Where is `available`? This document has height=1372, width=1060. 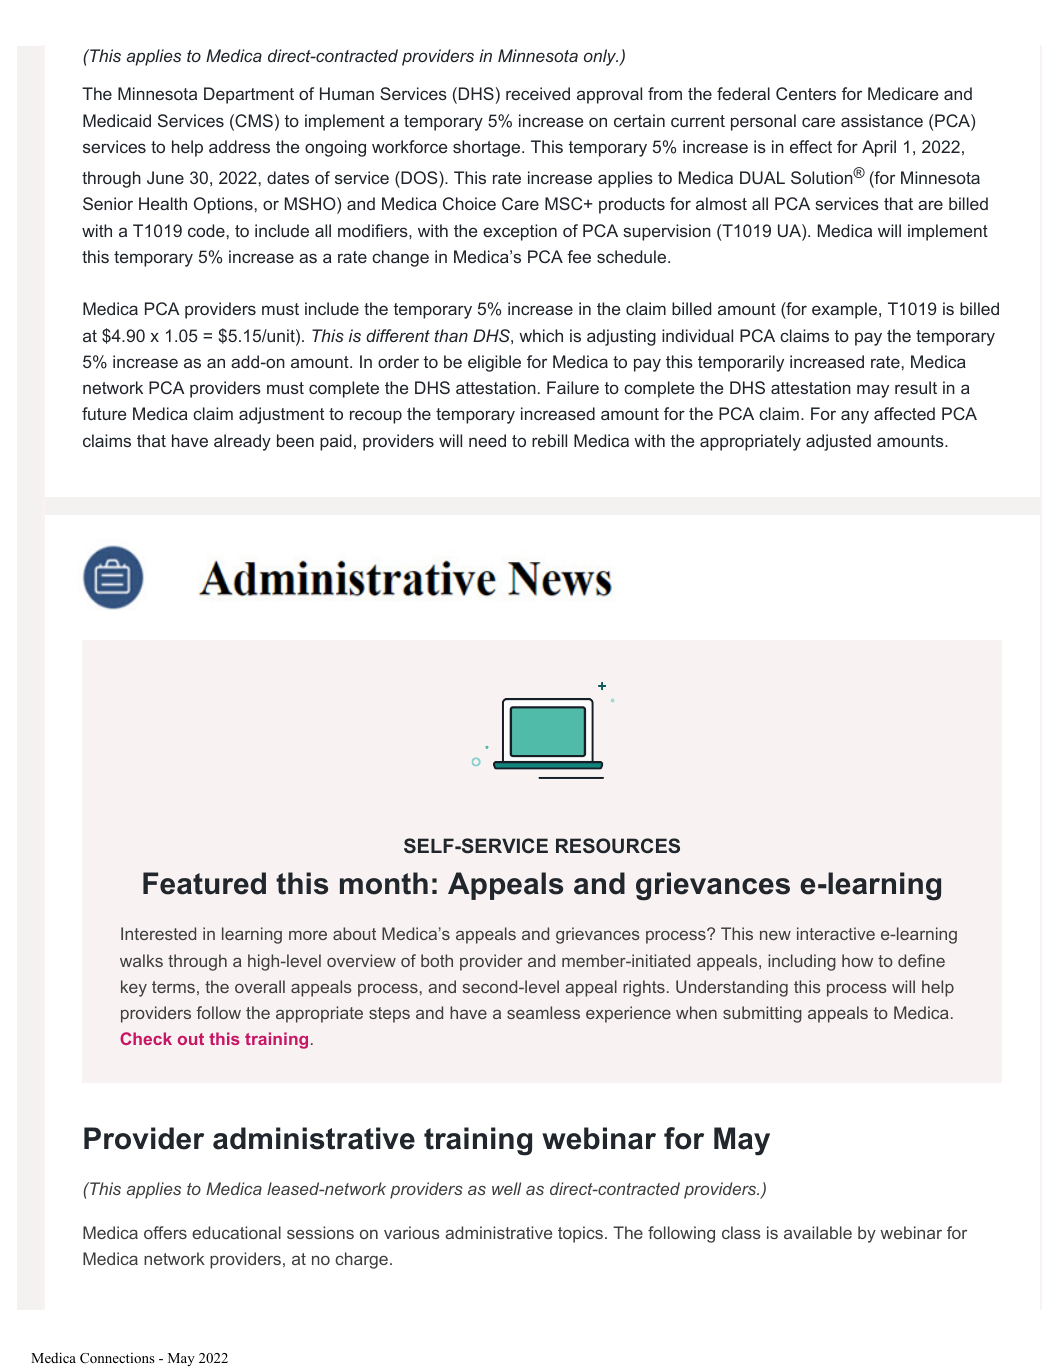
available is located at coordinates (818, 1232).
